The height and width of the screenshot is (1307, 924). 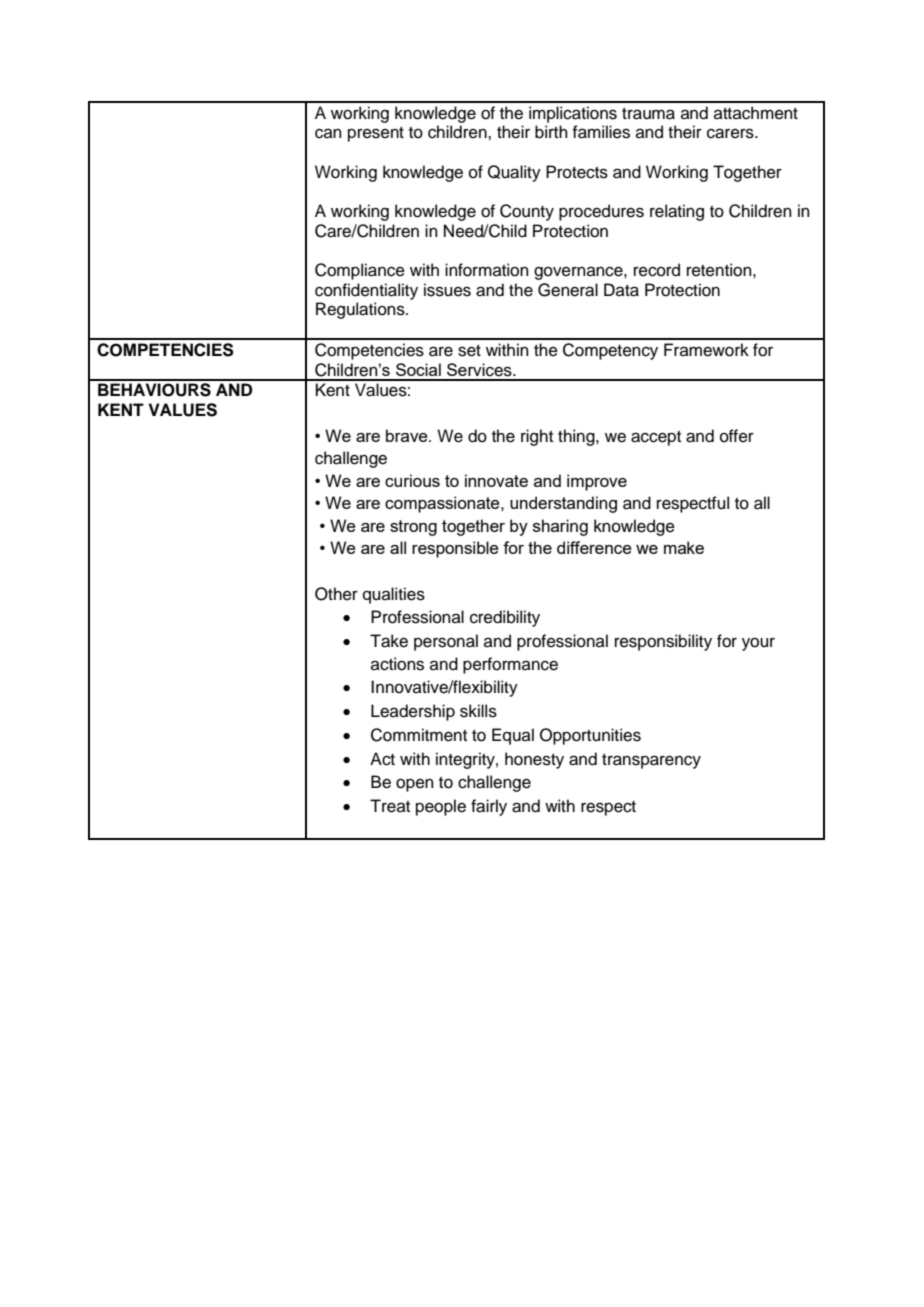 What do you see at coordinates (376, 134) in the screenshot?
I see `present` at bounding box center [376, 134].
